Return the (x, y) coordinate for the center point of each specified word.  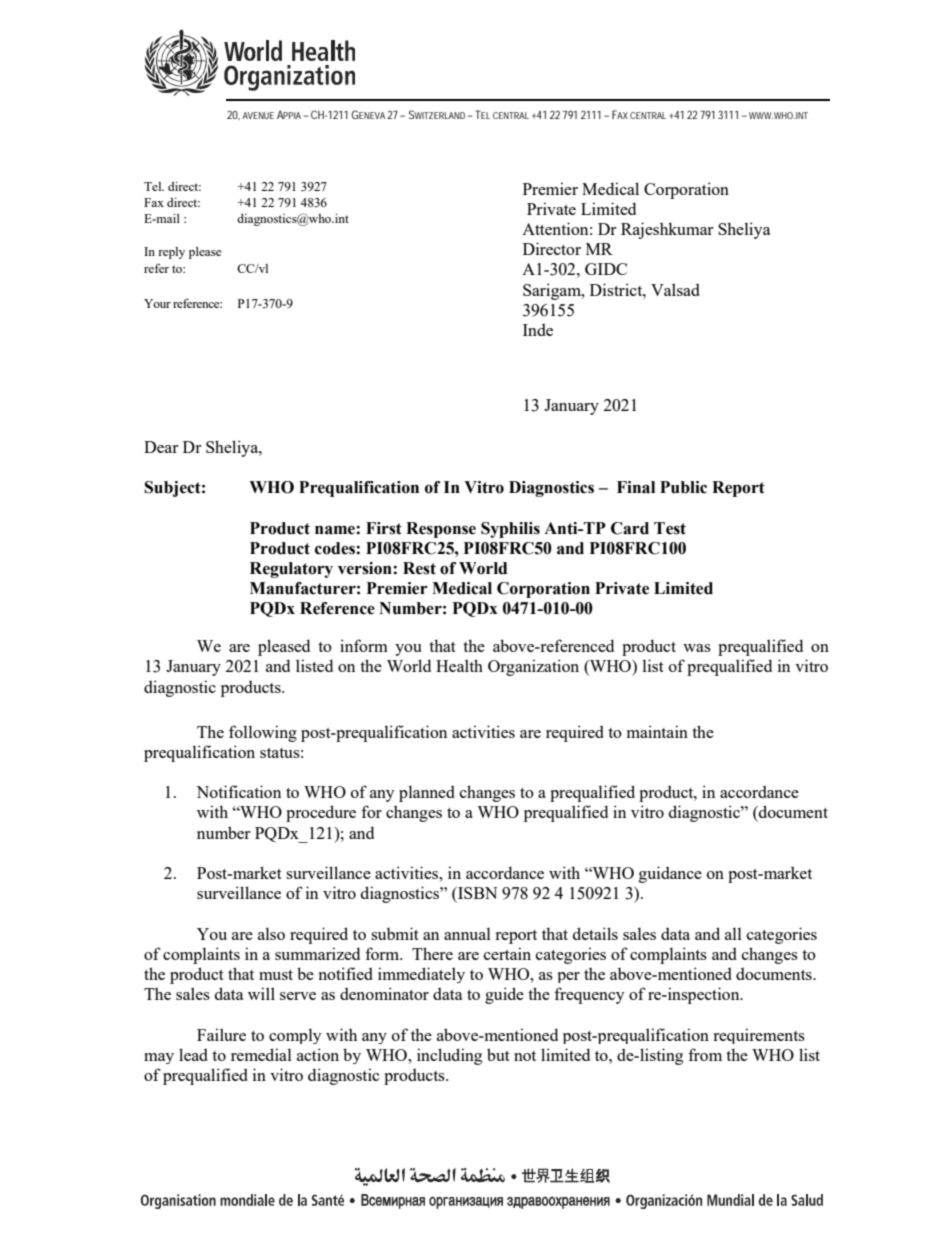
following (263, 733)
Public (683, 487)
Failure (221, 1034)
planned (427, 793)
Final (636, 487)
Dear (161, 447)
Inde (538, 330)
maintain (657, 731)
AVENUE (258, 115)
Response (441, 530)
